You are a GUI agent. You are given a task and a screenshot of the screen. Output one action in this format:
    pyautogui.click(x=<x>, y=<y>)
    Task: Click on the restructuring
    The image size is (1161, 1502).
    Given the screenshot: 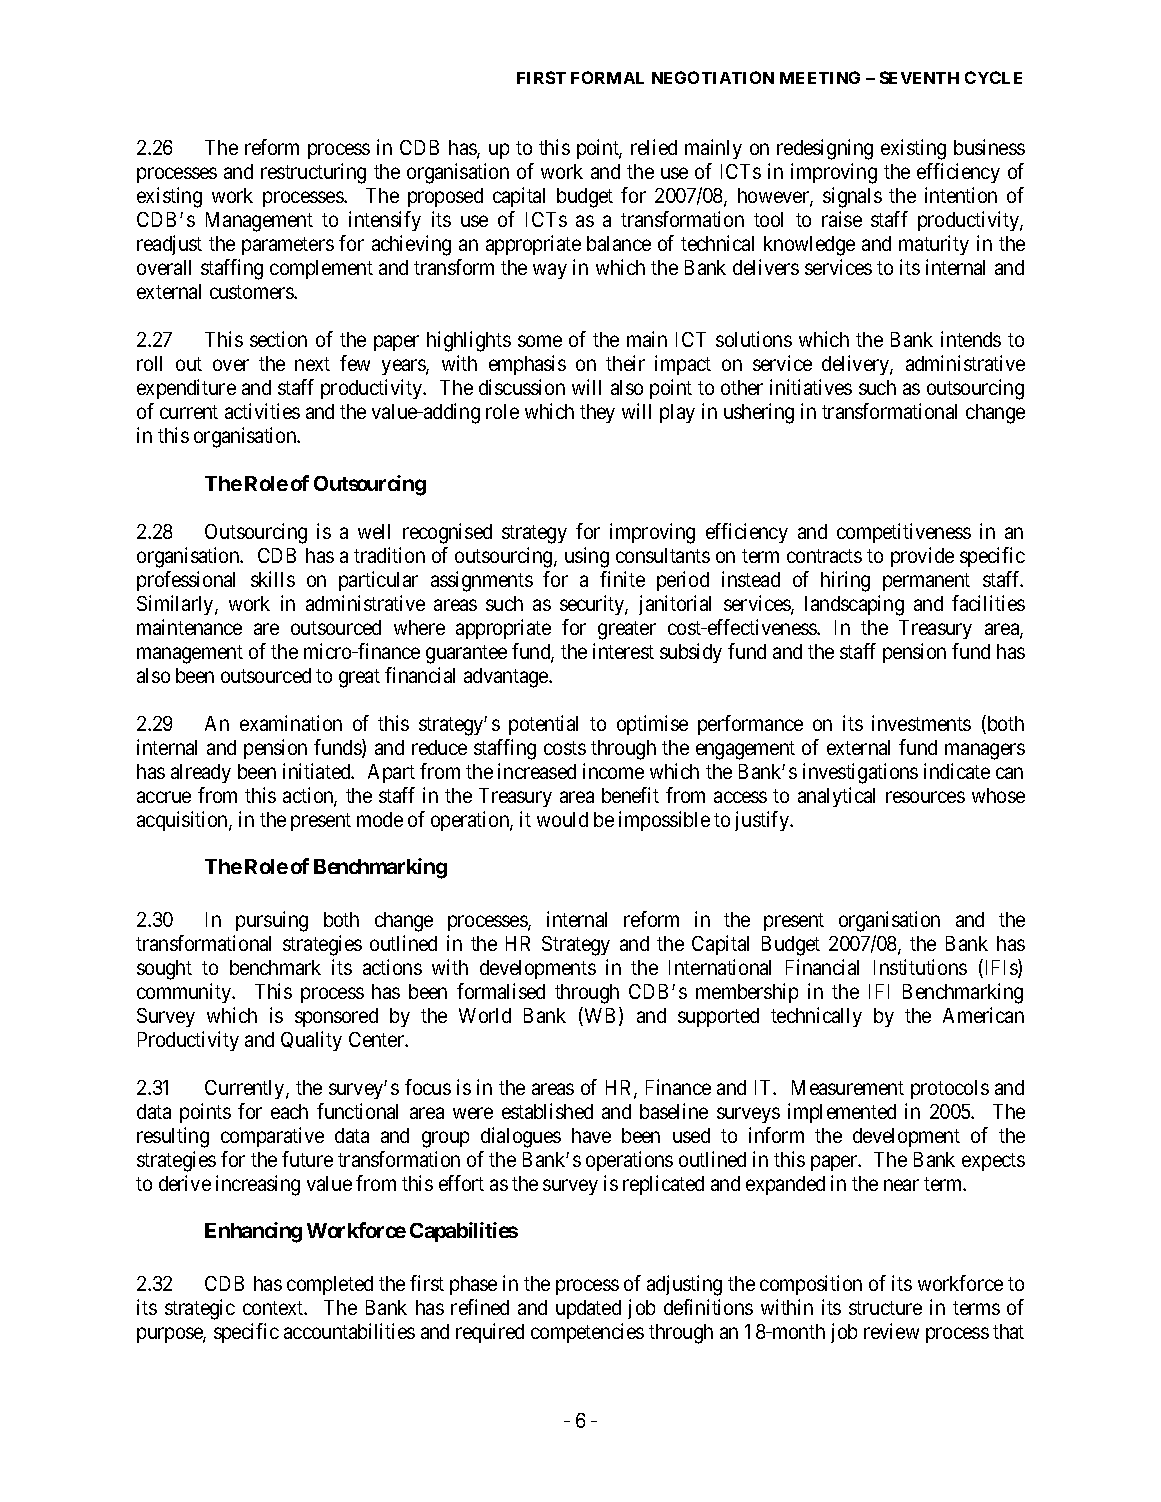 What is the action you would take?
    pyautogui.click(x=313, y=173)
